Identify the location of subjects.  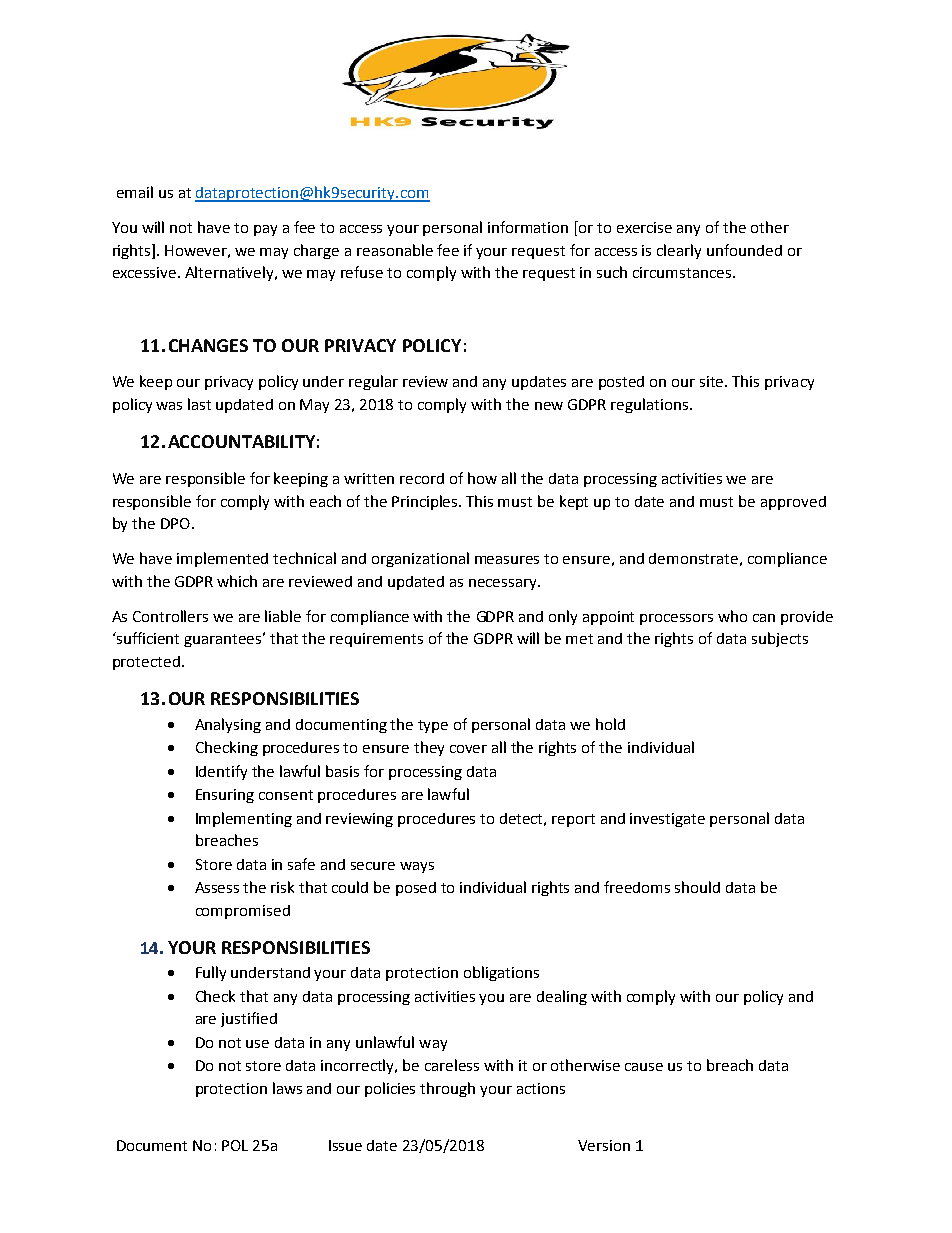
(780, 639).
